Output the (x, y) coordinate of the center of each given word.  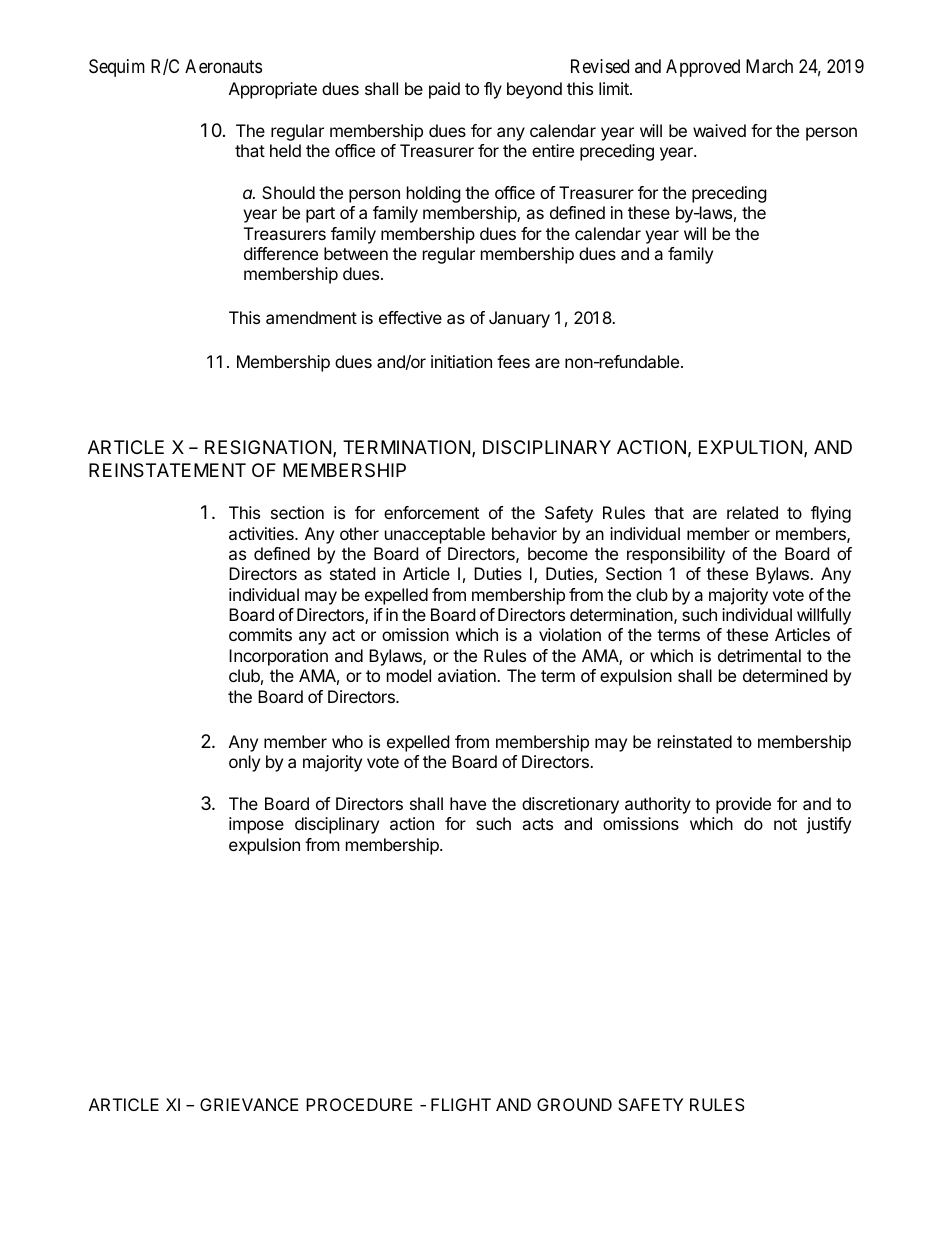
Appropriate (273, 90)
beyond (534, 90)
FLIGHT (461, 1104)
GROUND (574, 1104)
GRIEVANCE (249, 1104)
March (769, 66)
